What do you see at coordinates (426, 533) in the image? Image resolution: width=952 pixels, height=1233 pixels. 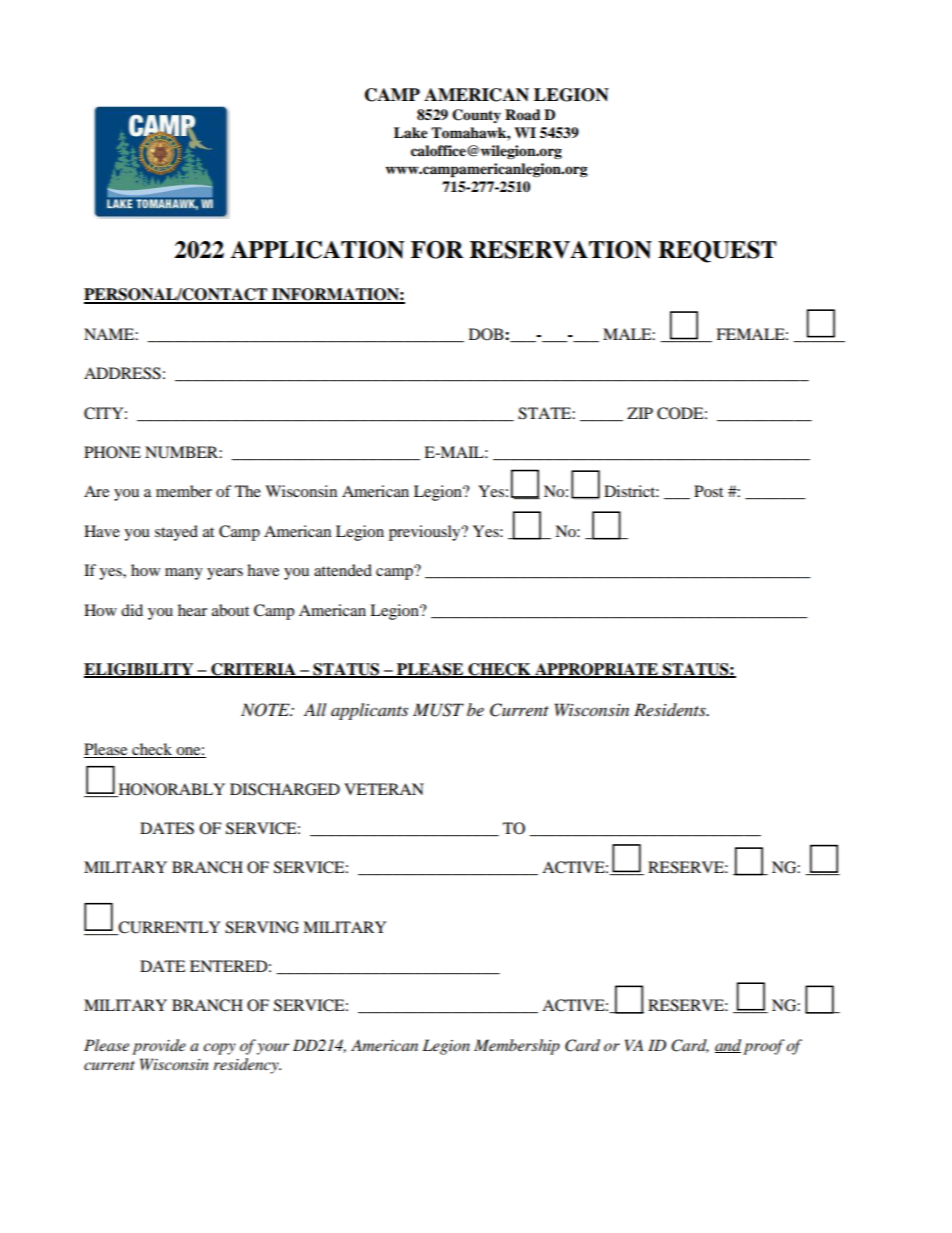 I see `previously` at bounding box center [426, 533].
